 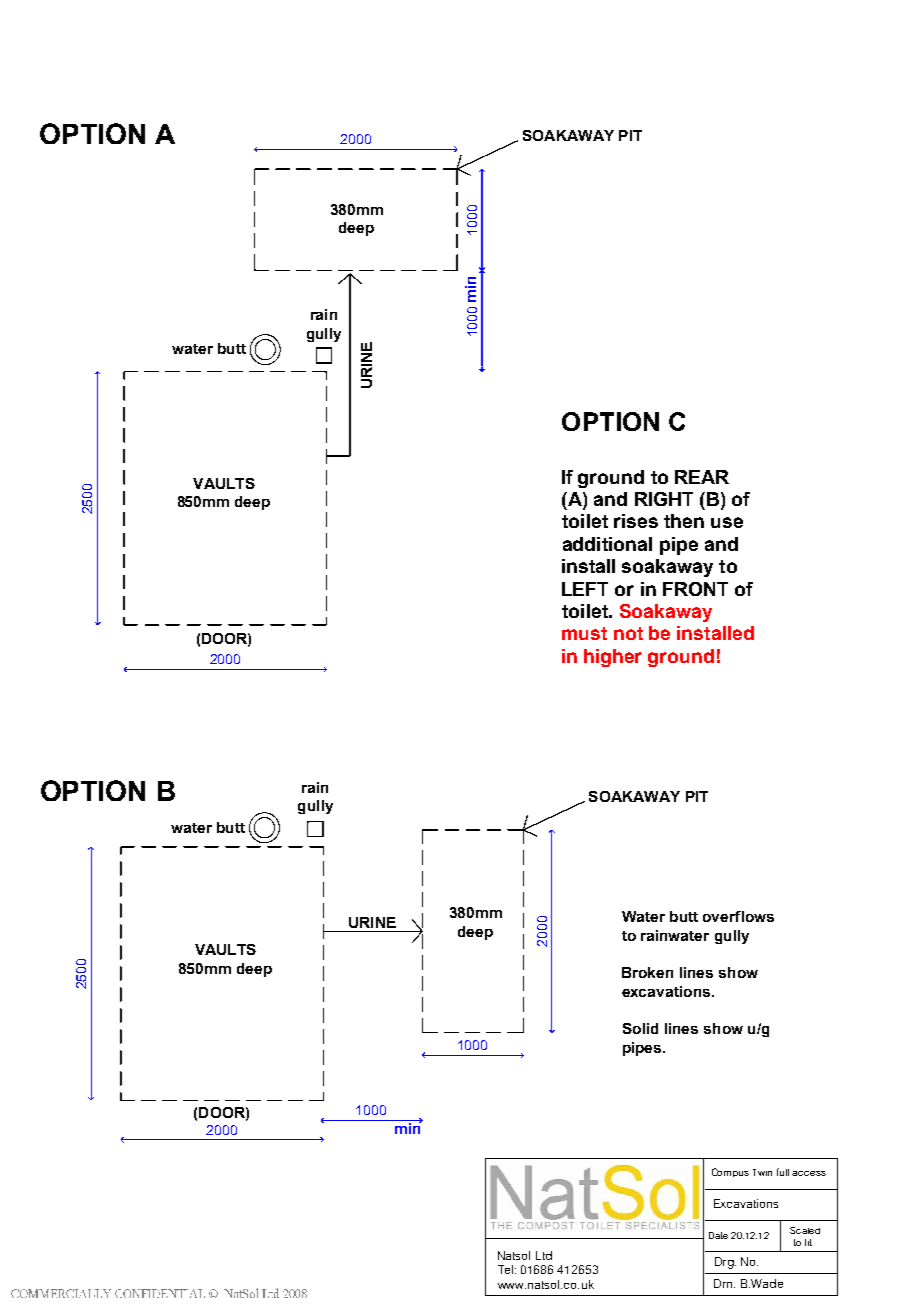 I want to click on Date, so click(x=718, y=1235).
